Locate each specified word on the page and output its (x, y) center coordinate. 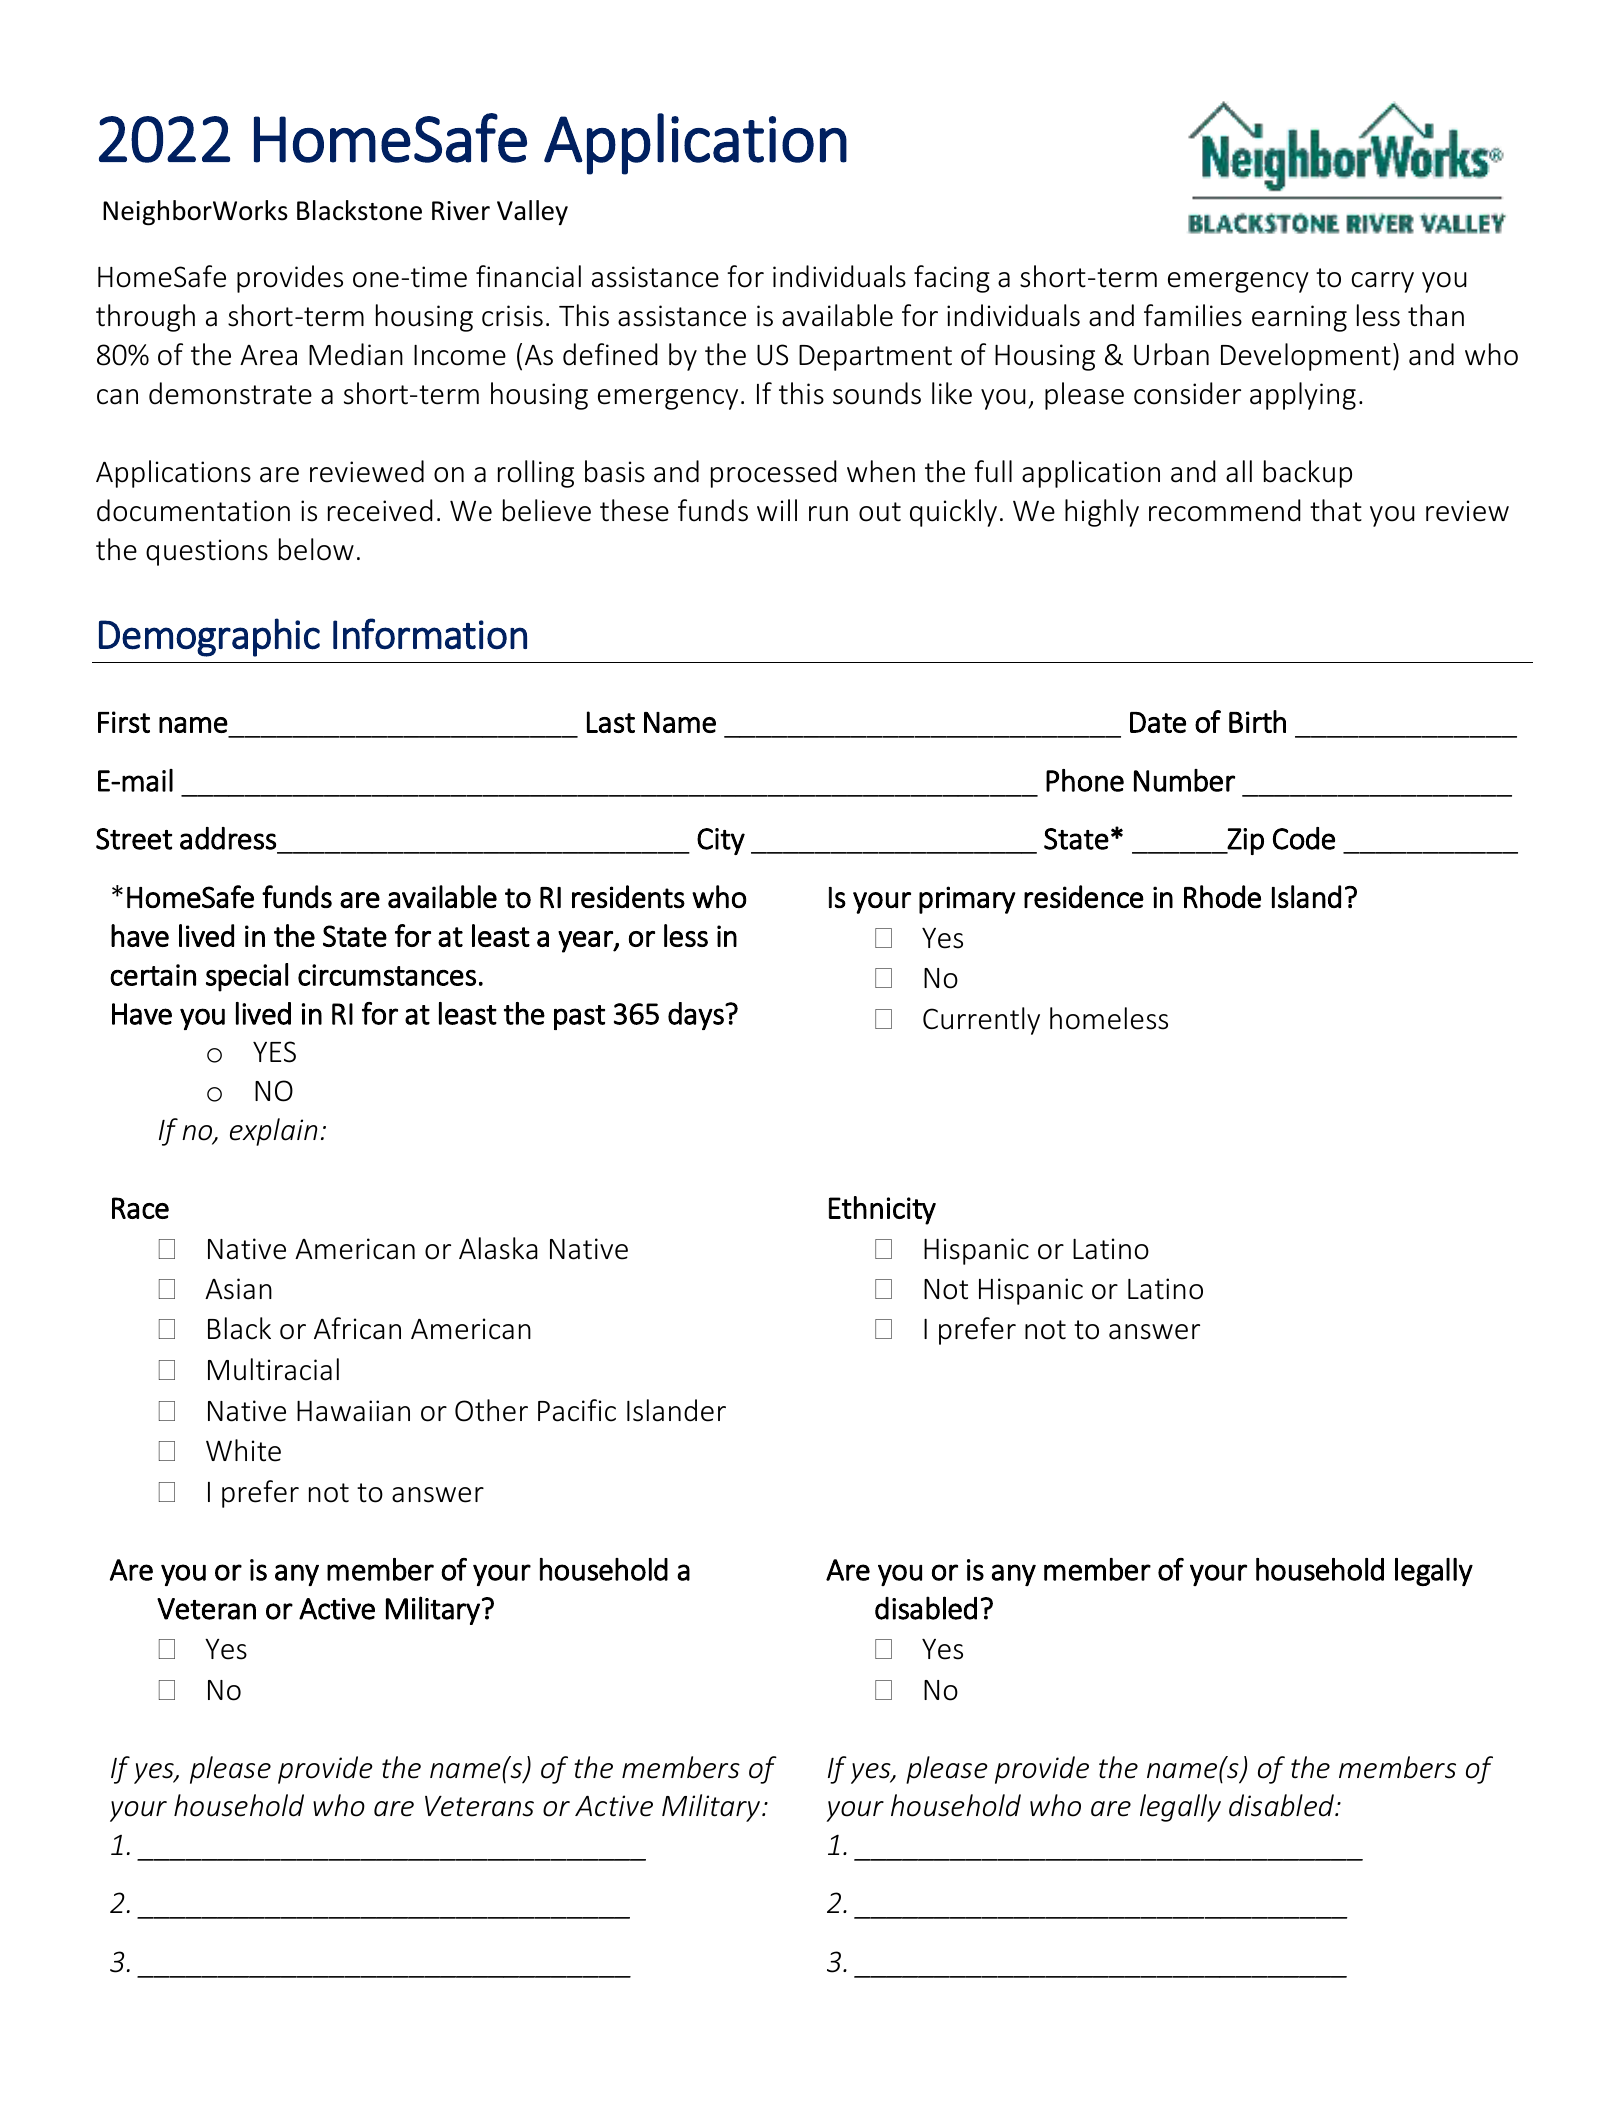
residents (628, 896)
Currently (981, 1021)
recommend (1225, 510)
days (697, 1016)
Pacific (577, 1410)
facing (952, 279)
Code (1304, 838)
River (461, 211)
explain (273, 1132)
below (316, 549)
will (777, 510)
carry (1383, 282)
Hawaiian (353, 1411)
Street (134, 839)
